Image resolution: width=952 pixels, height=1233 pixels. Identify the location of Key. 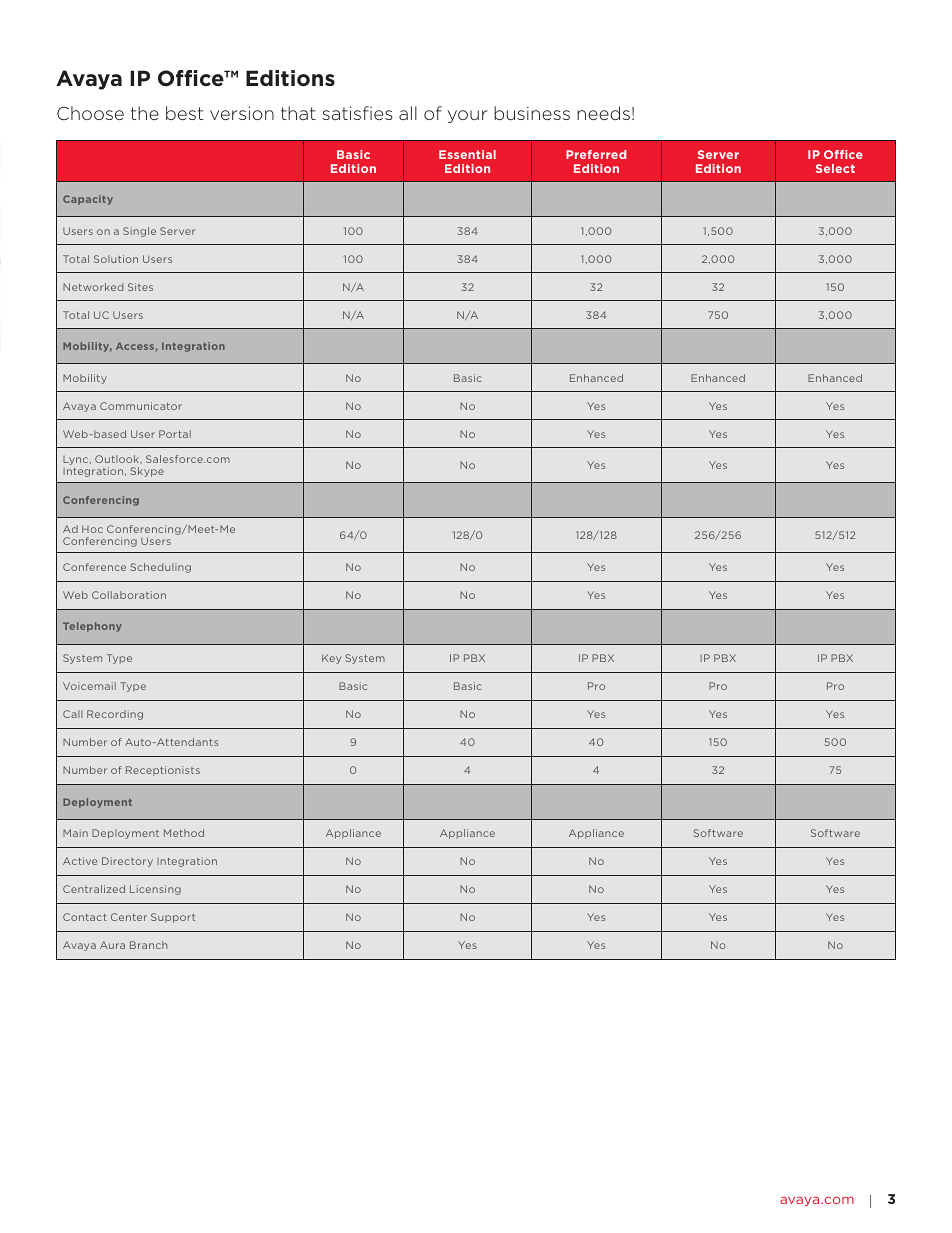
(331, 659).
